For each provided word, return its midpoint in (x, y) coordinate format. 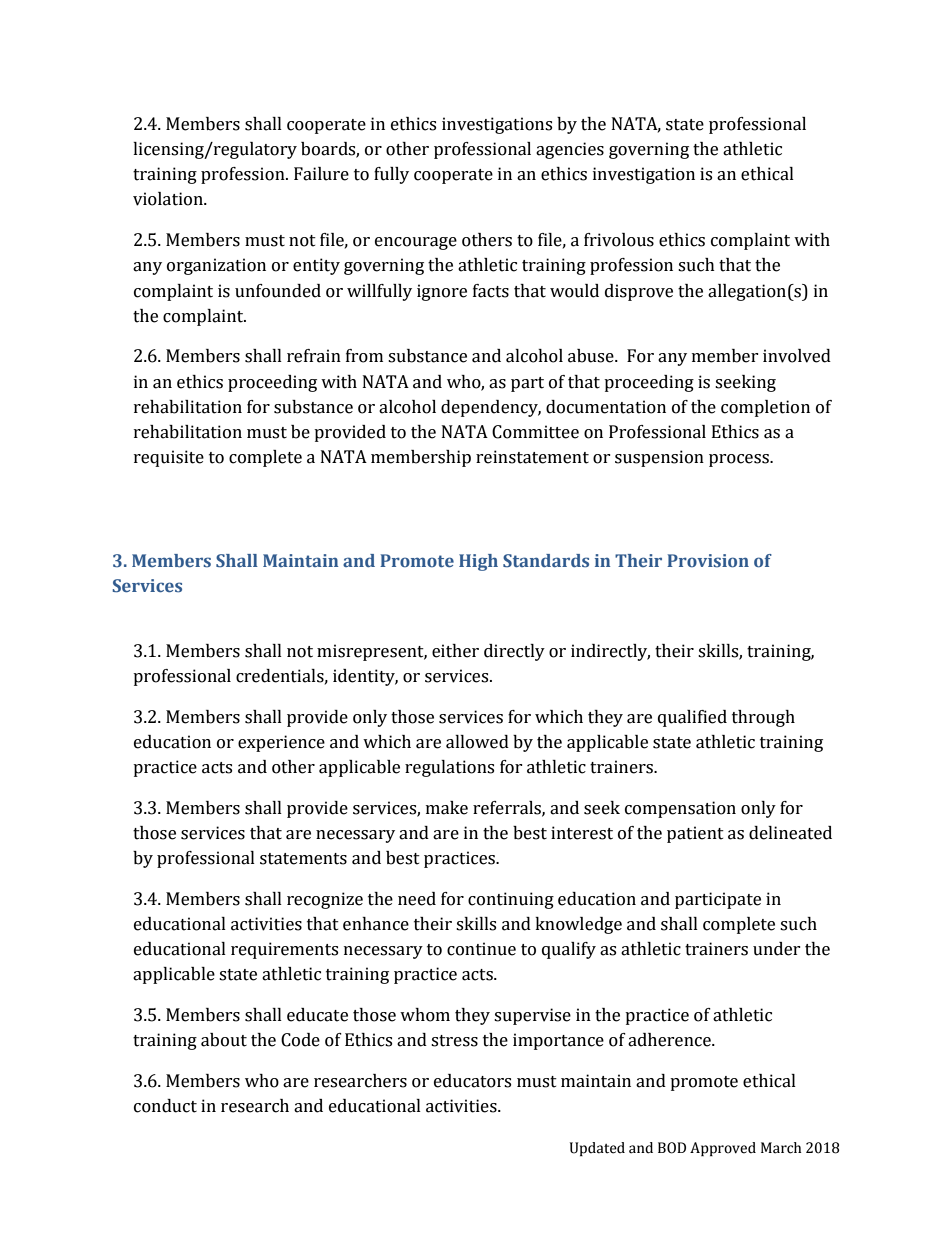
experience (281, 743)
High (478, 562)
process (740, 460)
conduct (165, 1106)
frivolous (619, 240)
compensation (680, 809)
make (447, 808)
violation (169, 199)
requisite (169, 458)
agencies (570, 150)
